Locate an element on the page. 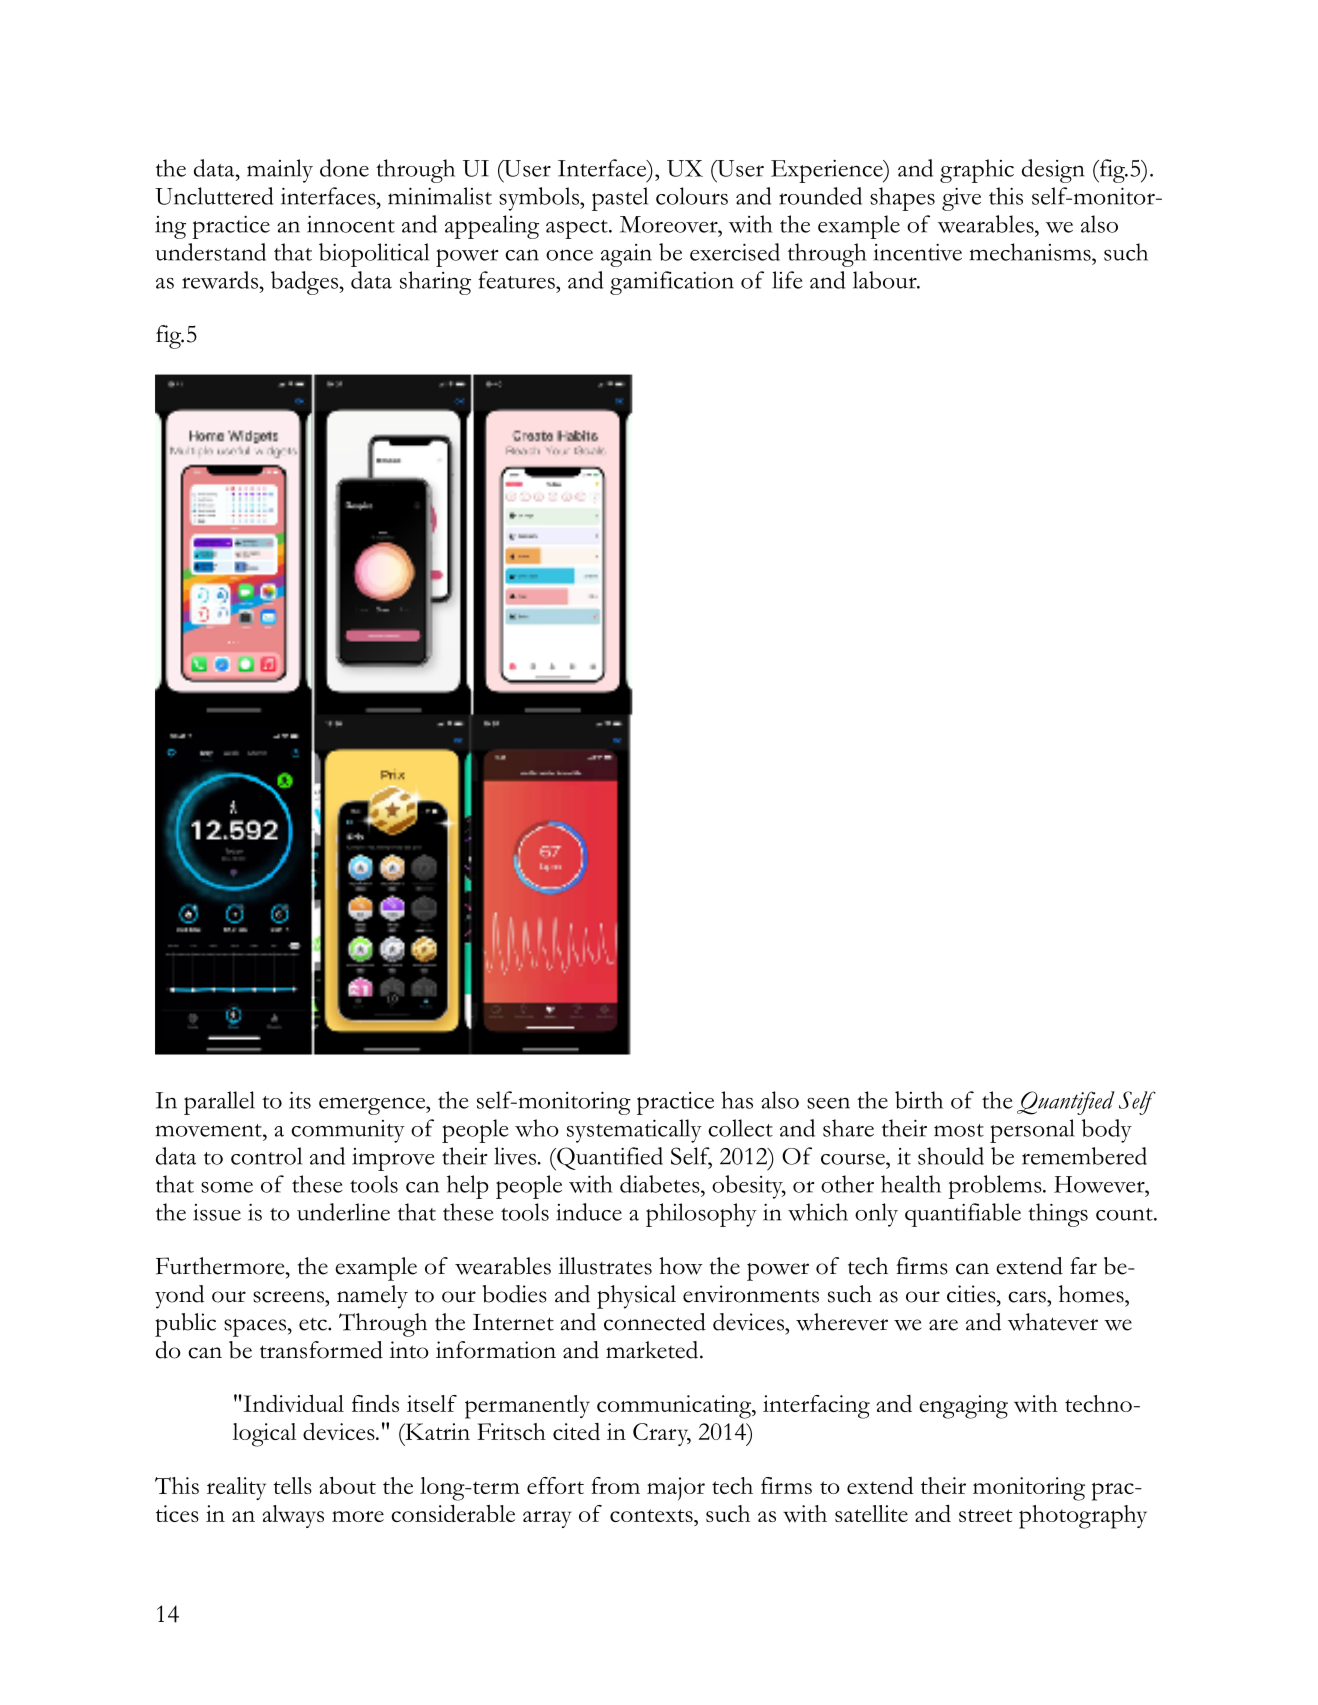 This document has height=1705, width=1318. birth is located at coordinates (919, 1100).
